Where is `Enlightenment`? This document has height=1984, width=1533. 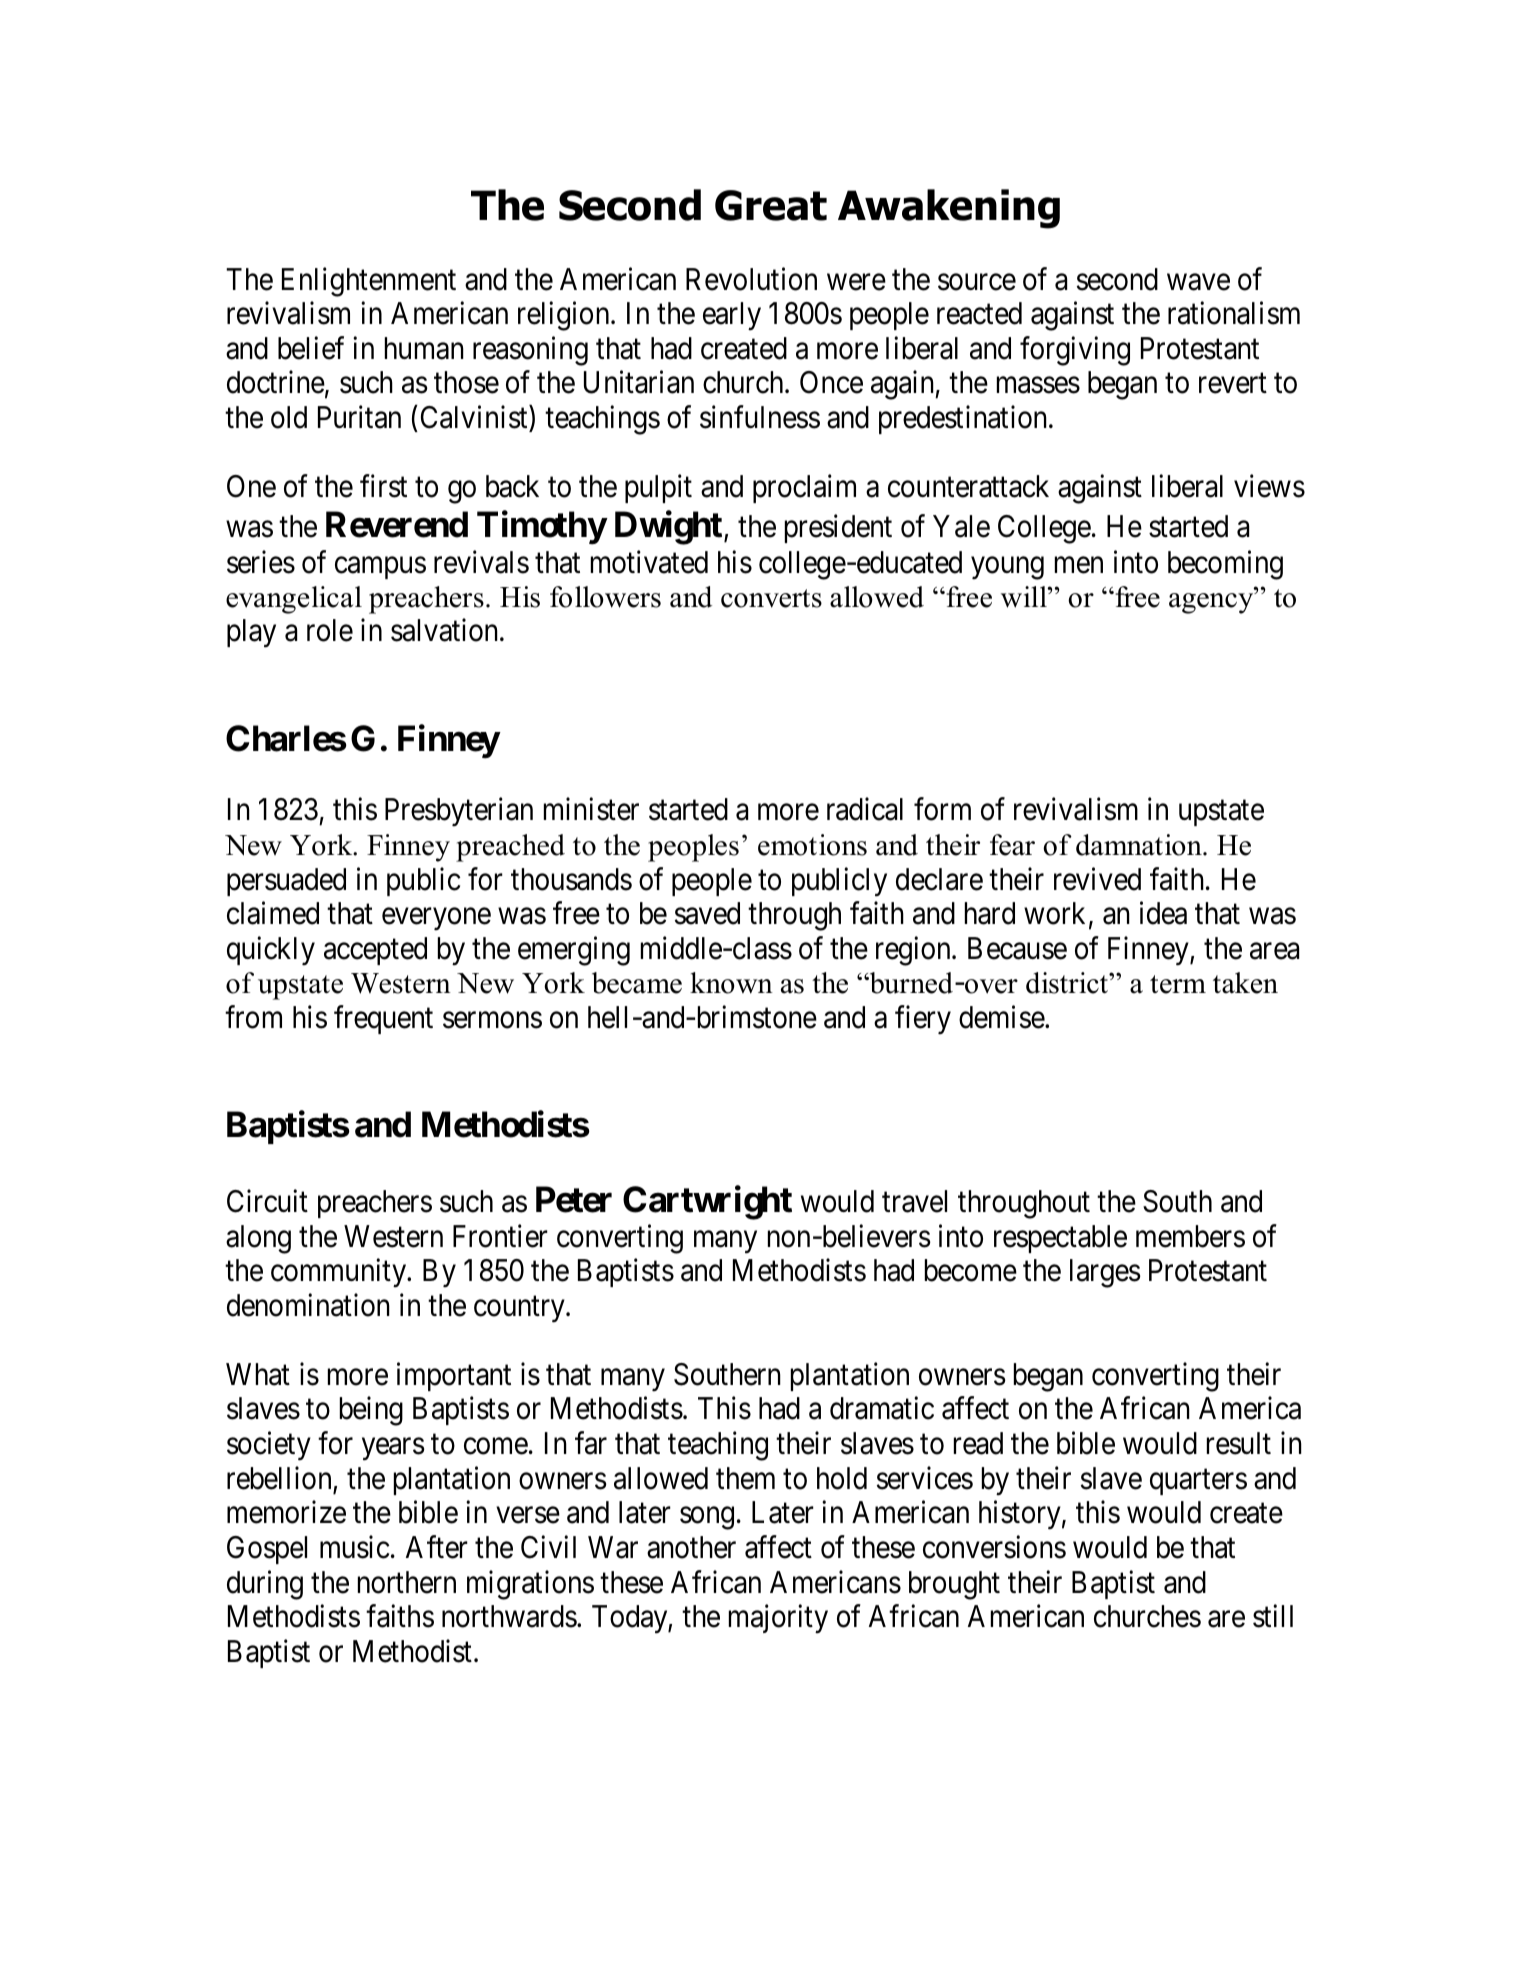
Enlightenment is located at coordinates (369, 282).
